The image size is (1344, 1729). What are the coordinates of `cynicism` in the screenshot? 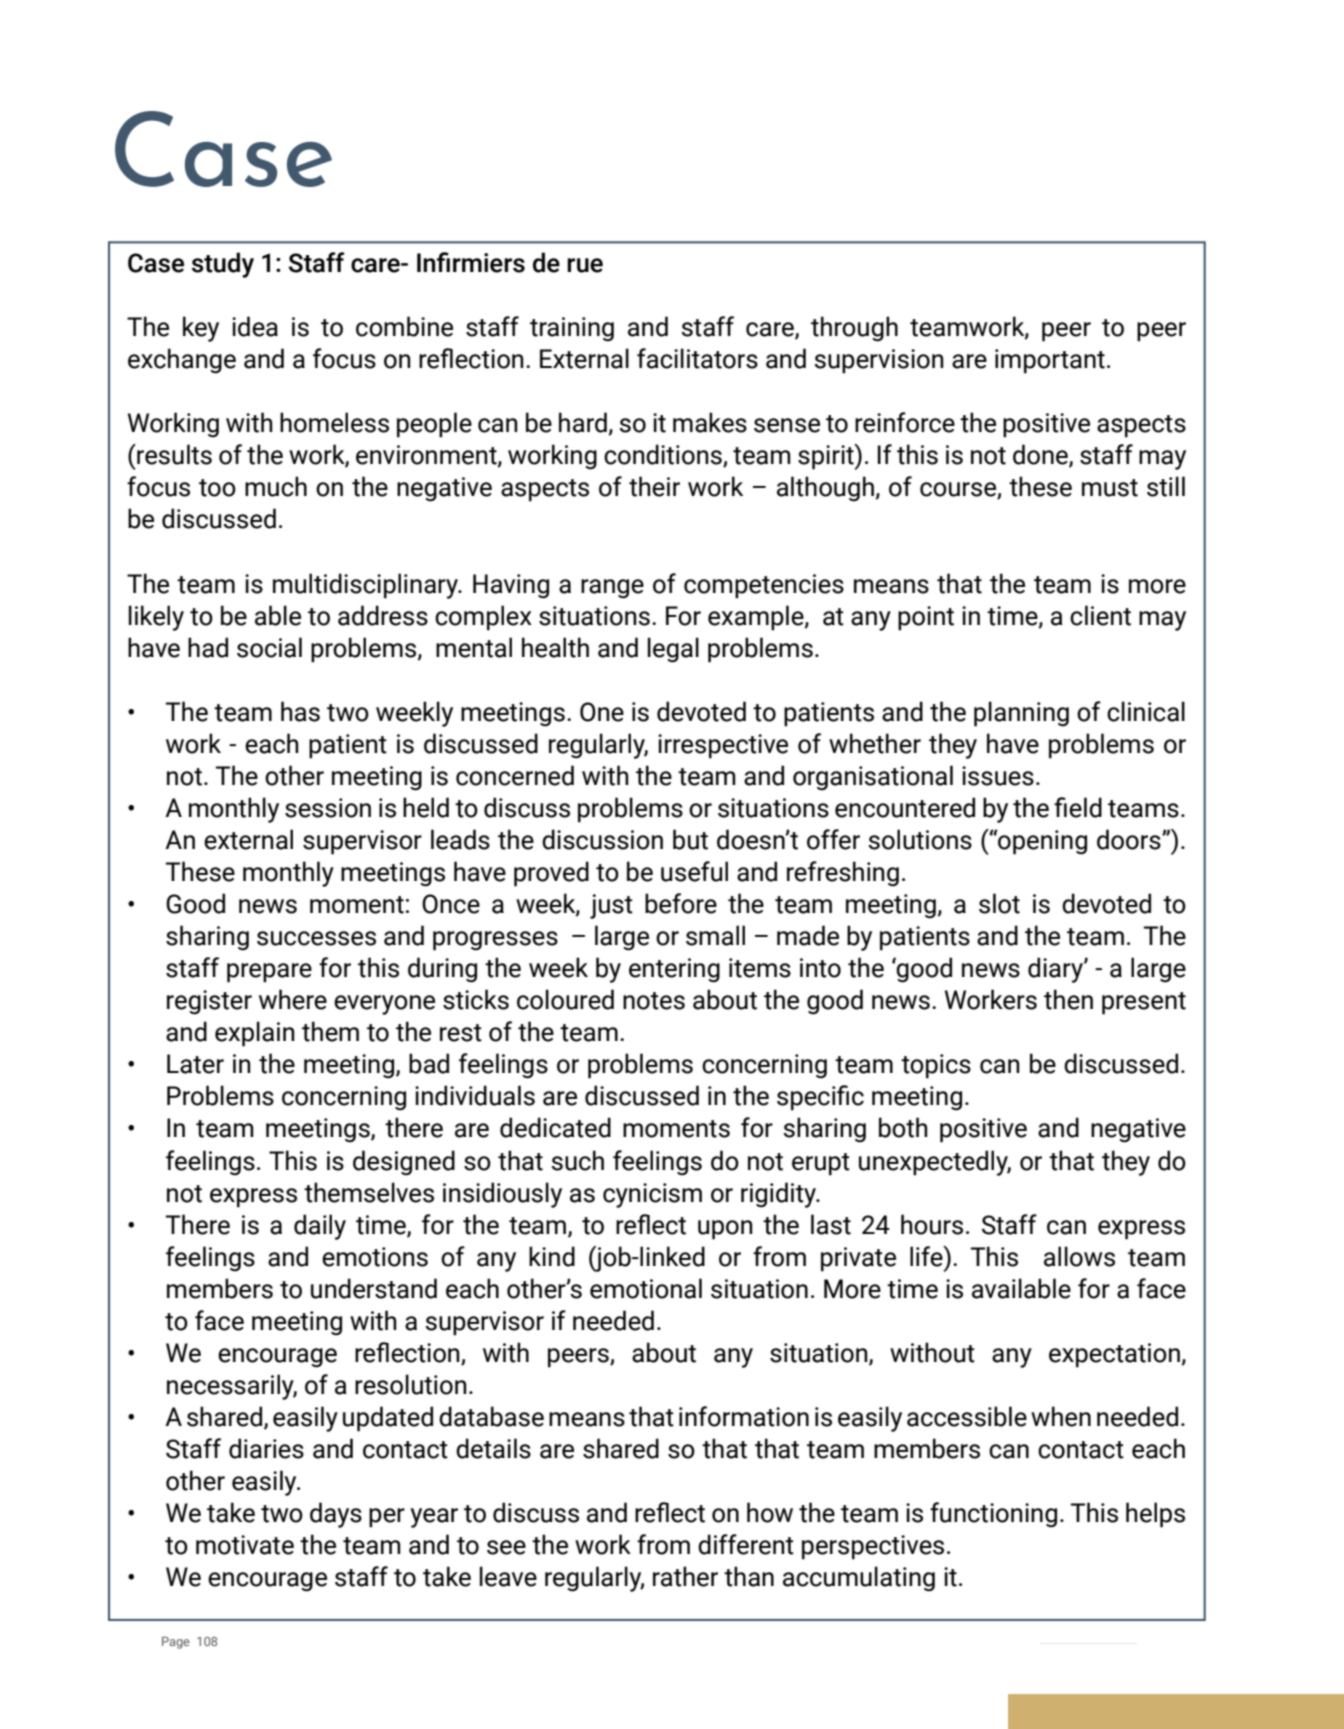 It's located at (652, 1195).
